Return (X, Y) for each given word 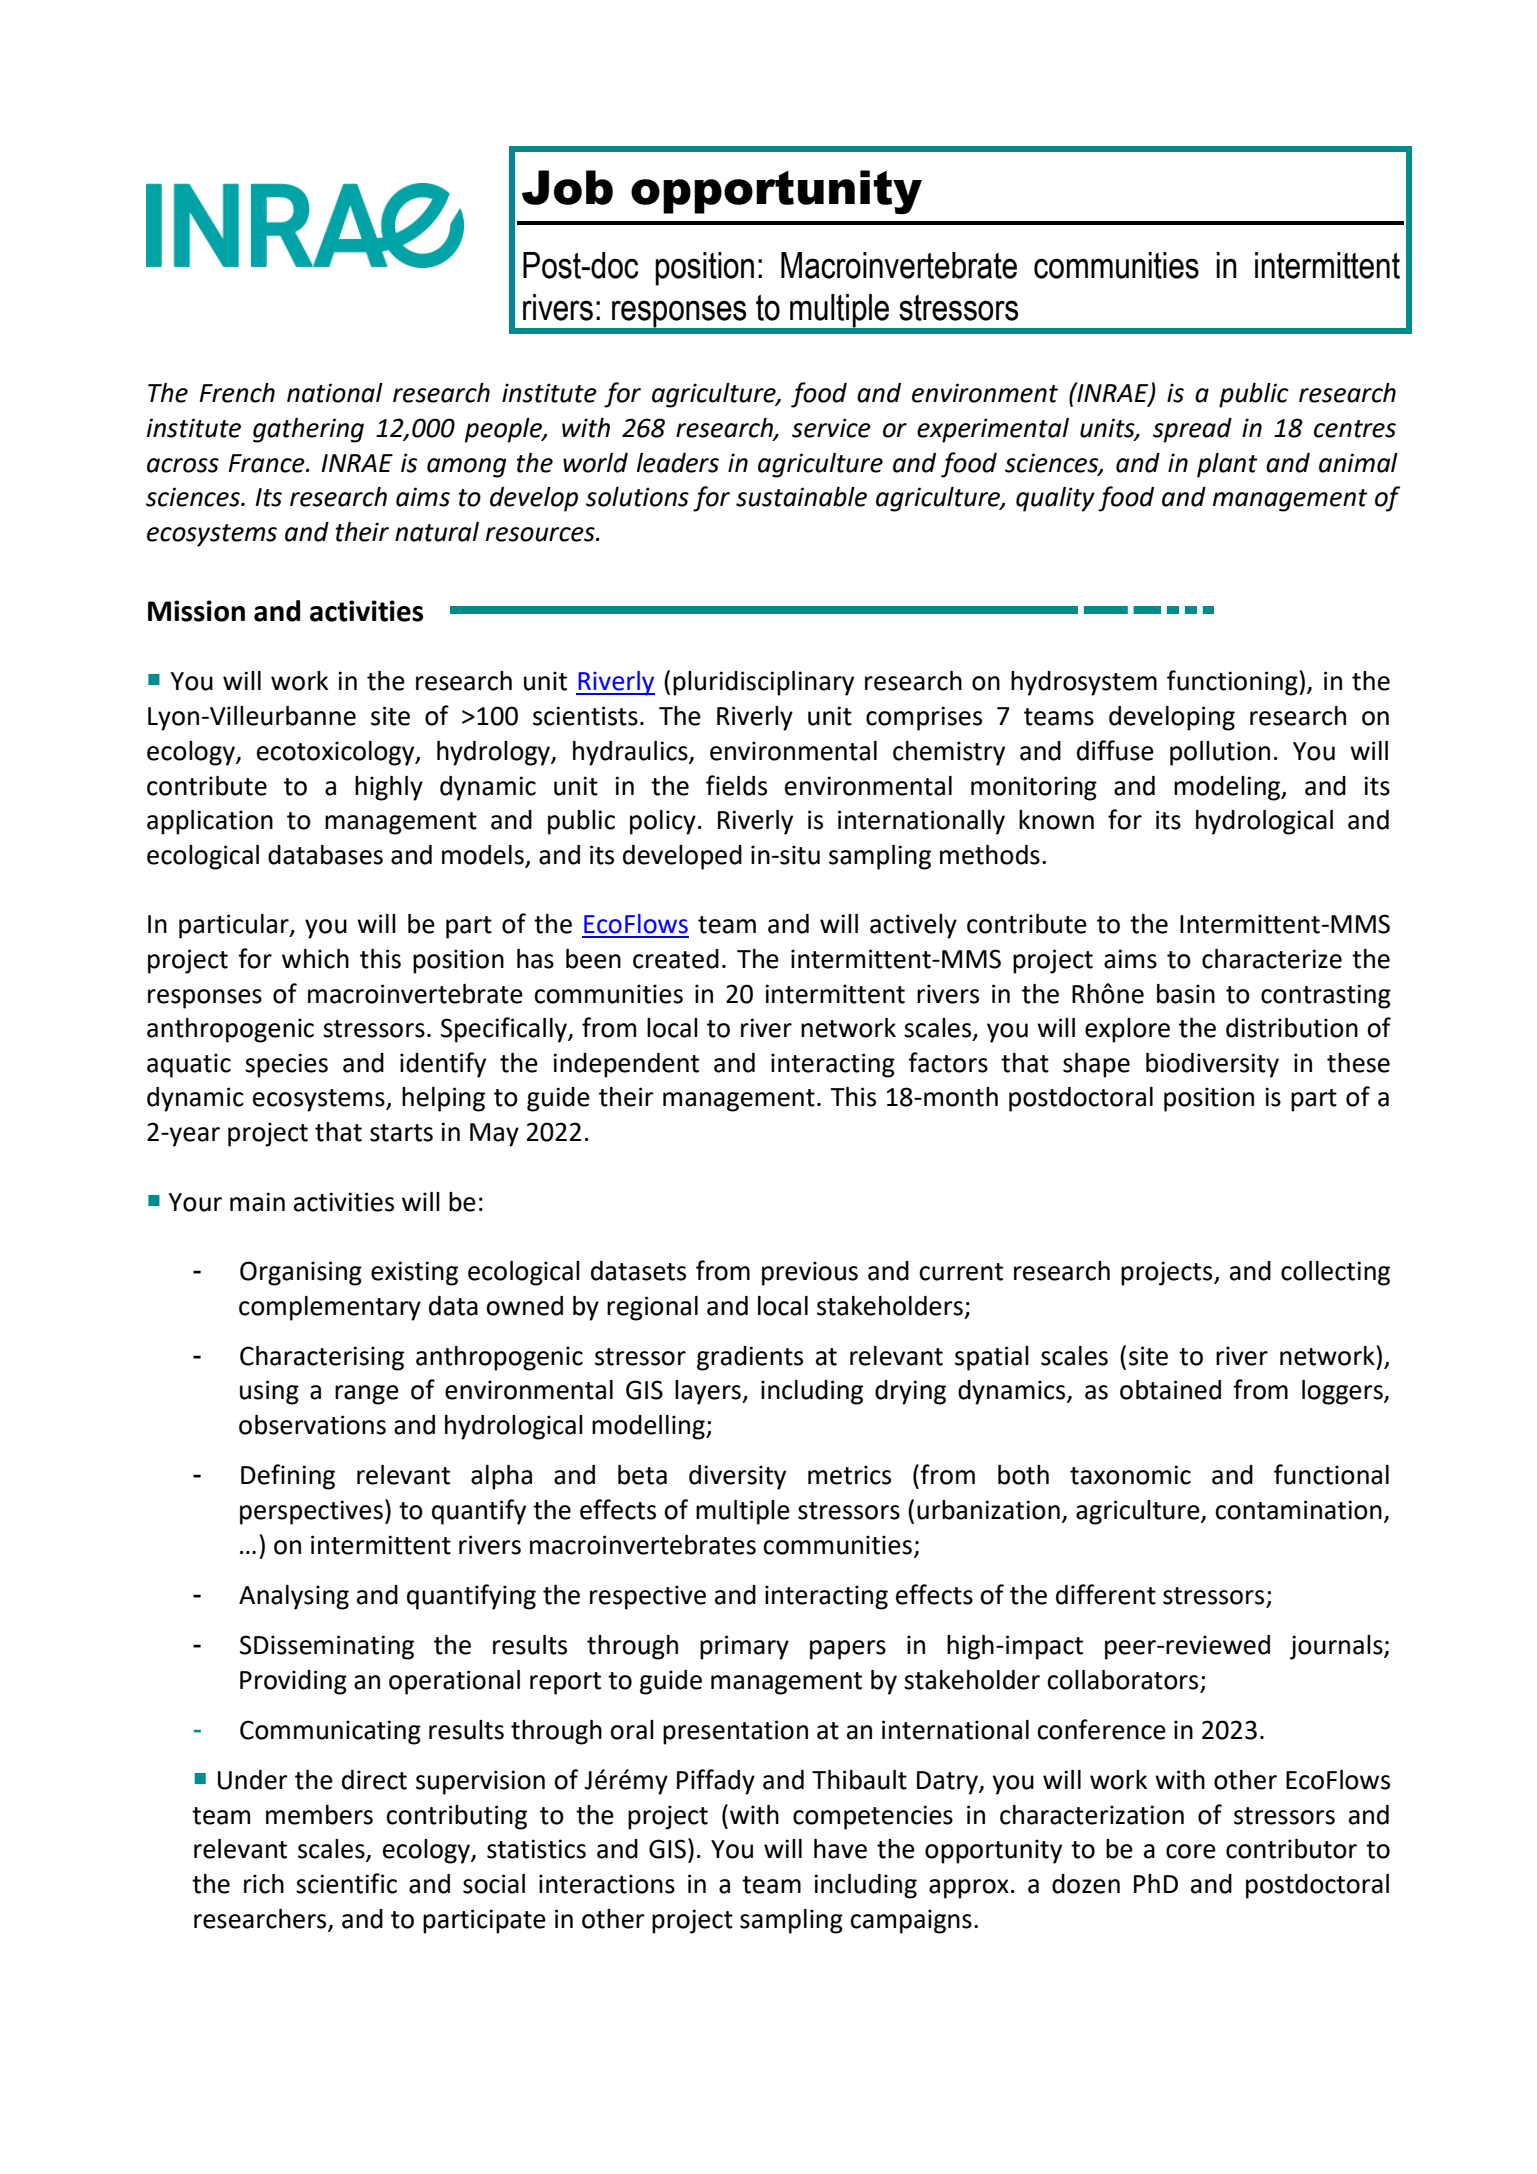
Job (567, 187)
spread (1192, 430)
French (237, 393)
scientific (346, 1883)
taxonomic (1130, 1475)
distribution (1292, 1028)
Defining (288, 1477)
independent (626, 1065)
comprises (924, 718)
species (286, 1065)
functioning (1233, 683)
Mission (196, 611)
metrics (849, 1475)
